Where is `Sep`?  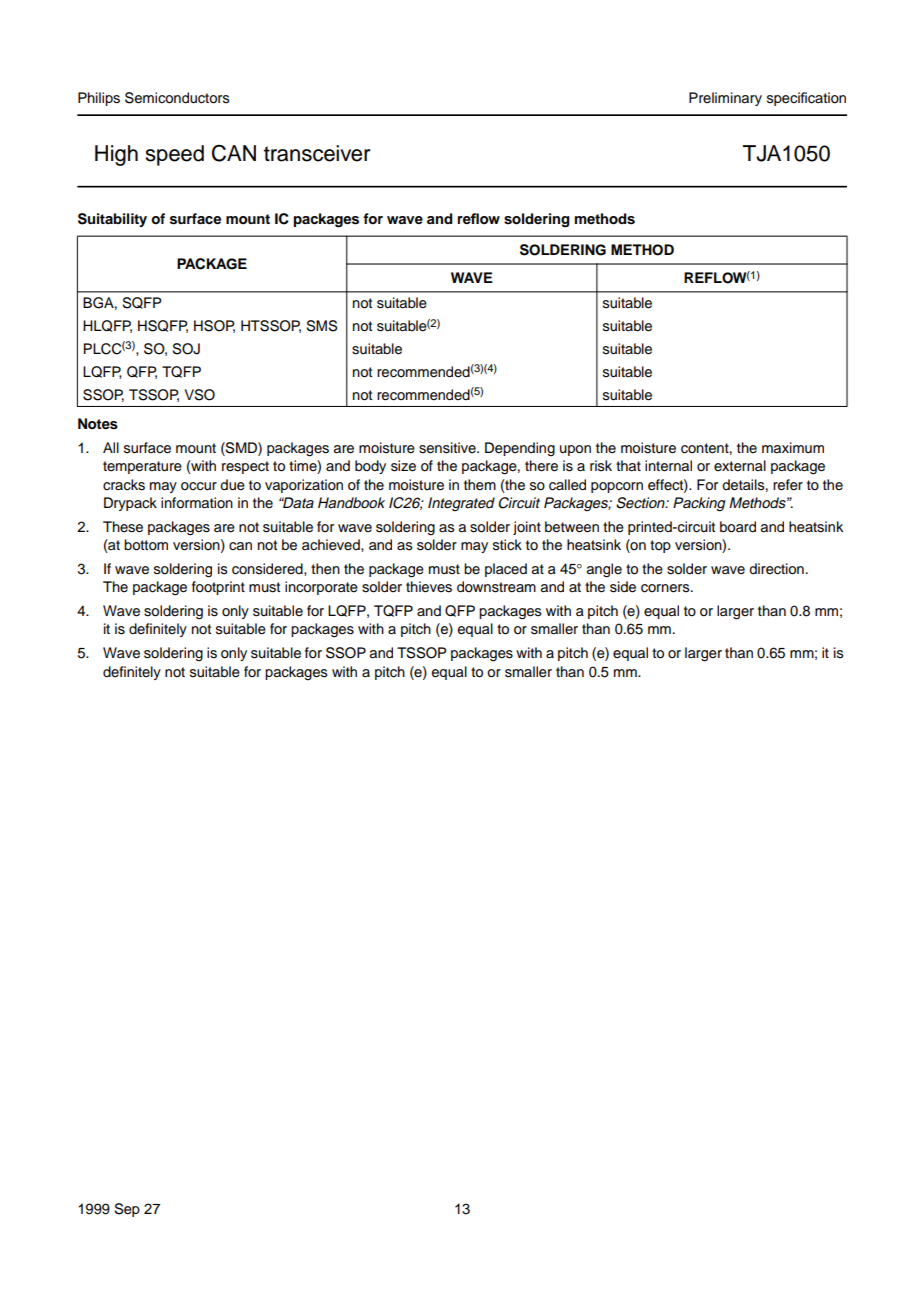
Sep is located at coordinates (127, 1210).
